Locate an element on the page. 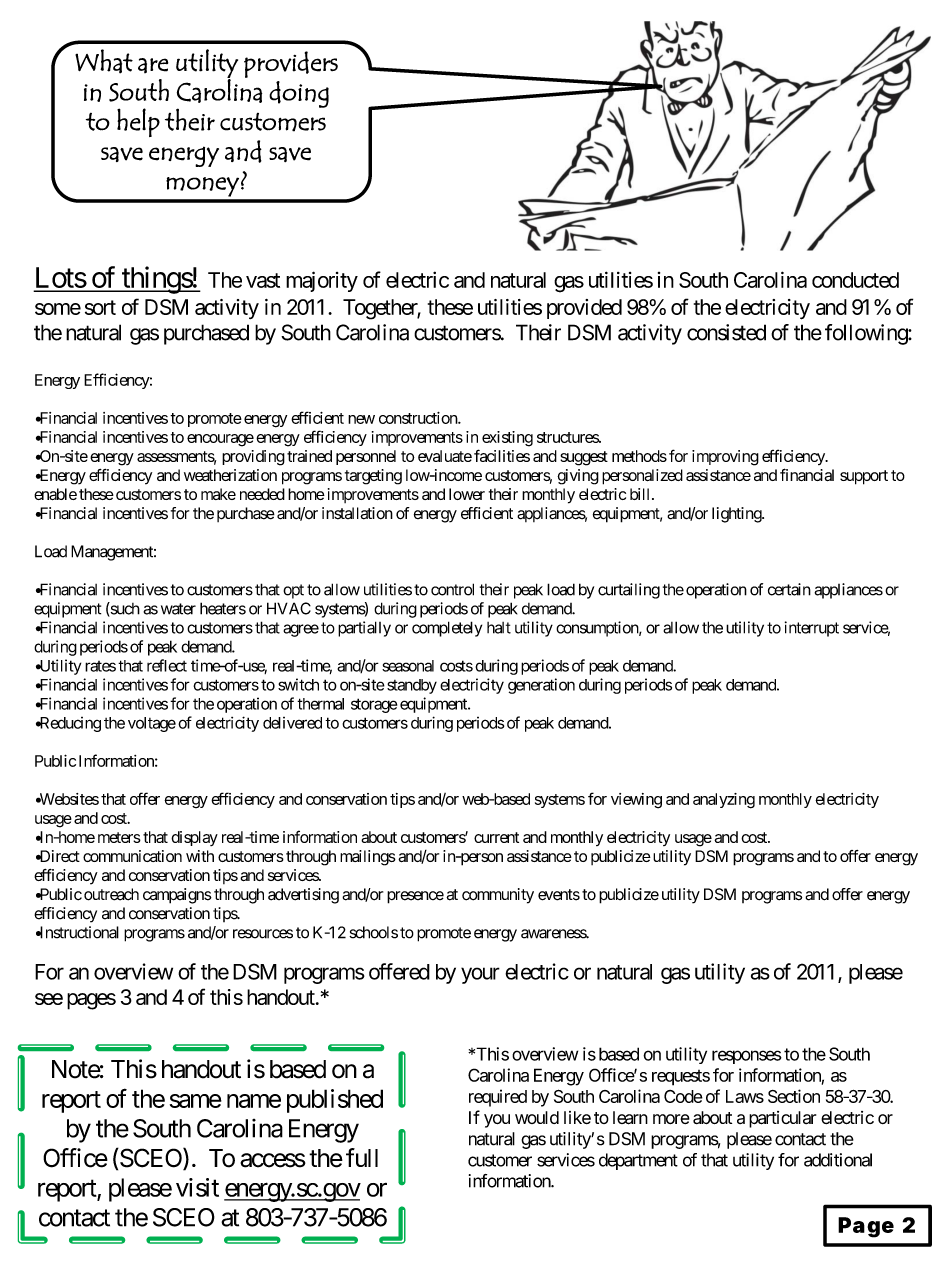  help is located at coordinates (138, 122).
